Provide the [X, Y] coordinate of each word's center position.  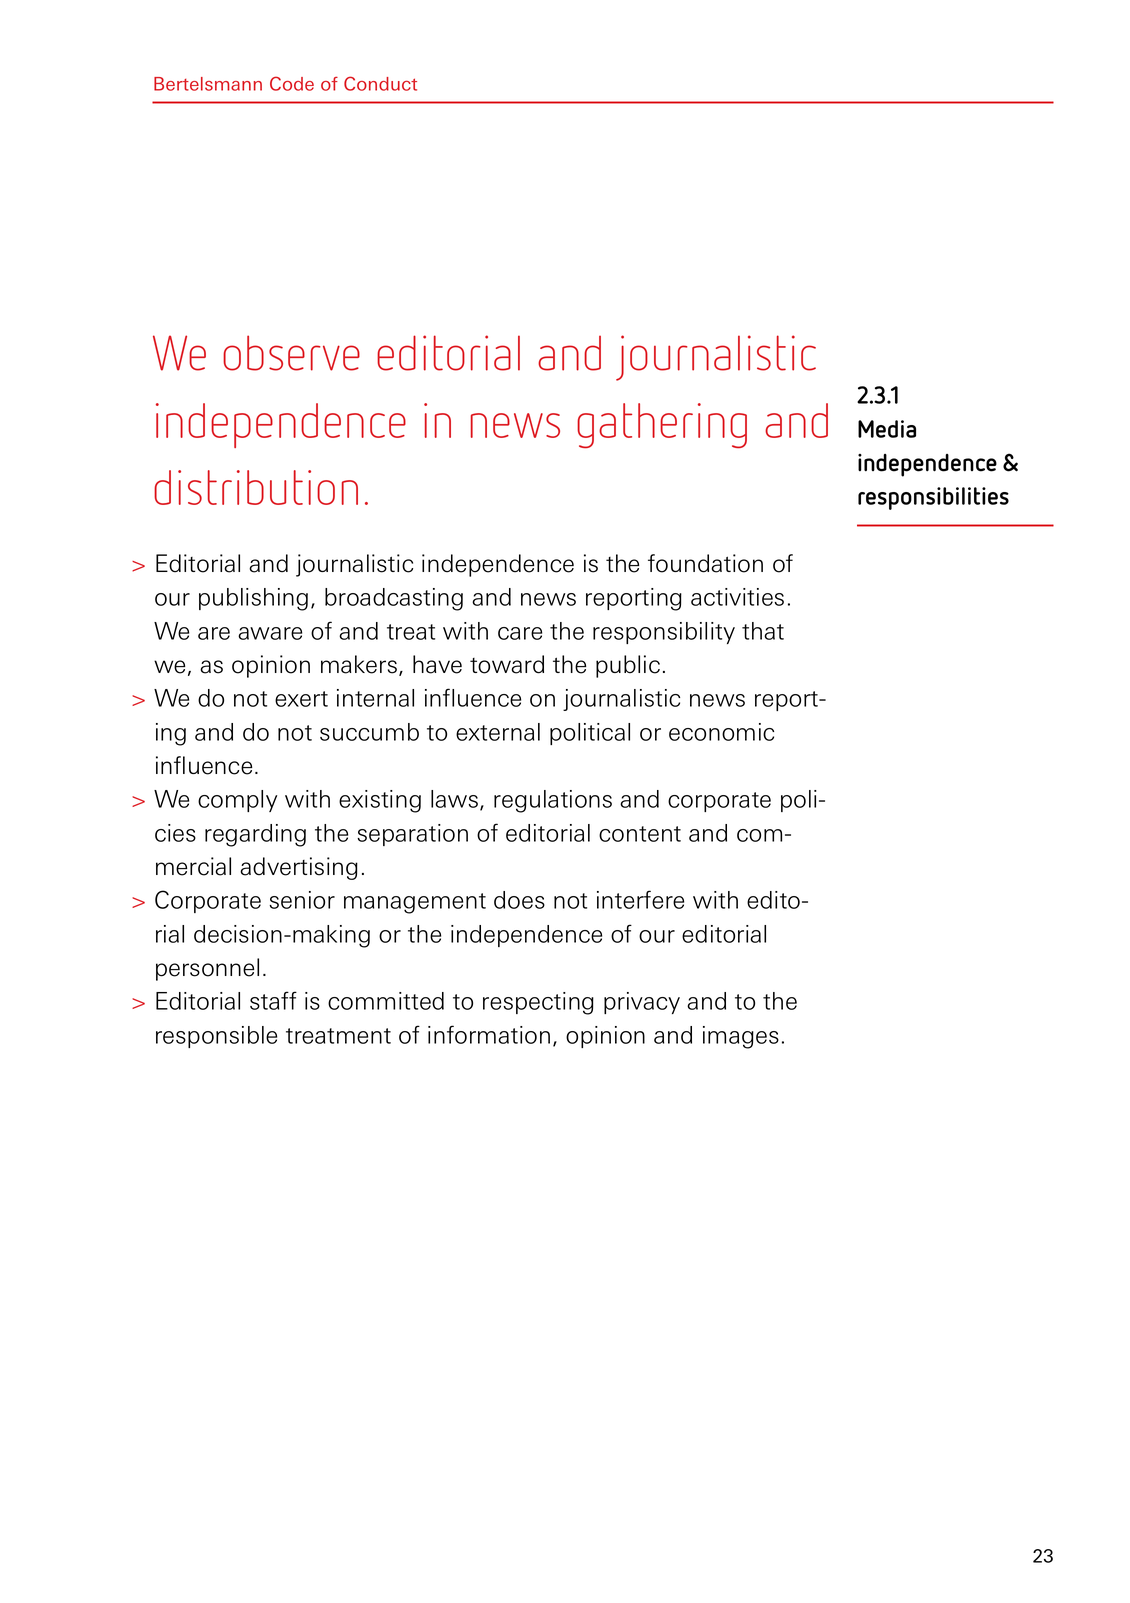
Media [887, 429]
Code [292, 83]
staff [273, 1000]
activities [737, 597]
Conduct [380, 83]
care [520, 633]
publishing [253, 599]
